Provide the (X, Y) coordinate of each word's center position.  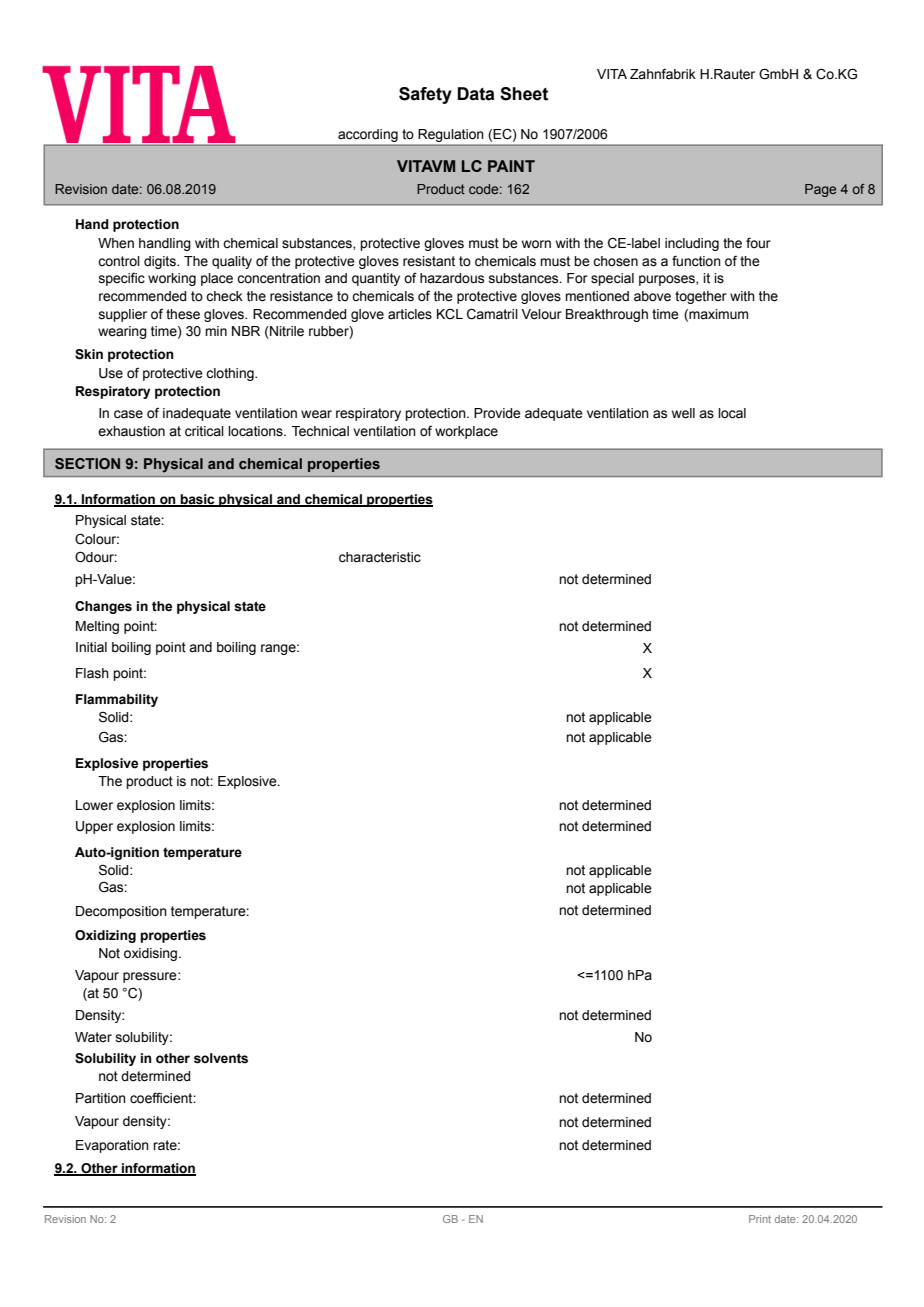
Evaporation (112, 1146)
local (732, 413)
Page (820, 190)
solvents (221, 1058)
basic (198, 500)
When (116, 243)
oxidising (152, 954)
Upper (94, 827)
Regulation (451, 135)
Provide (497, 413)
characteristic (380, 557)
